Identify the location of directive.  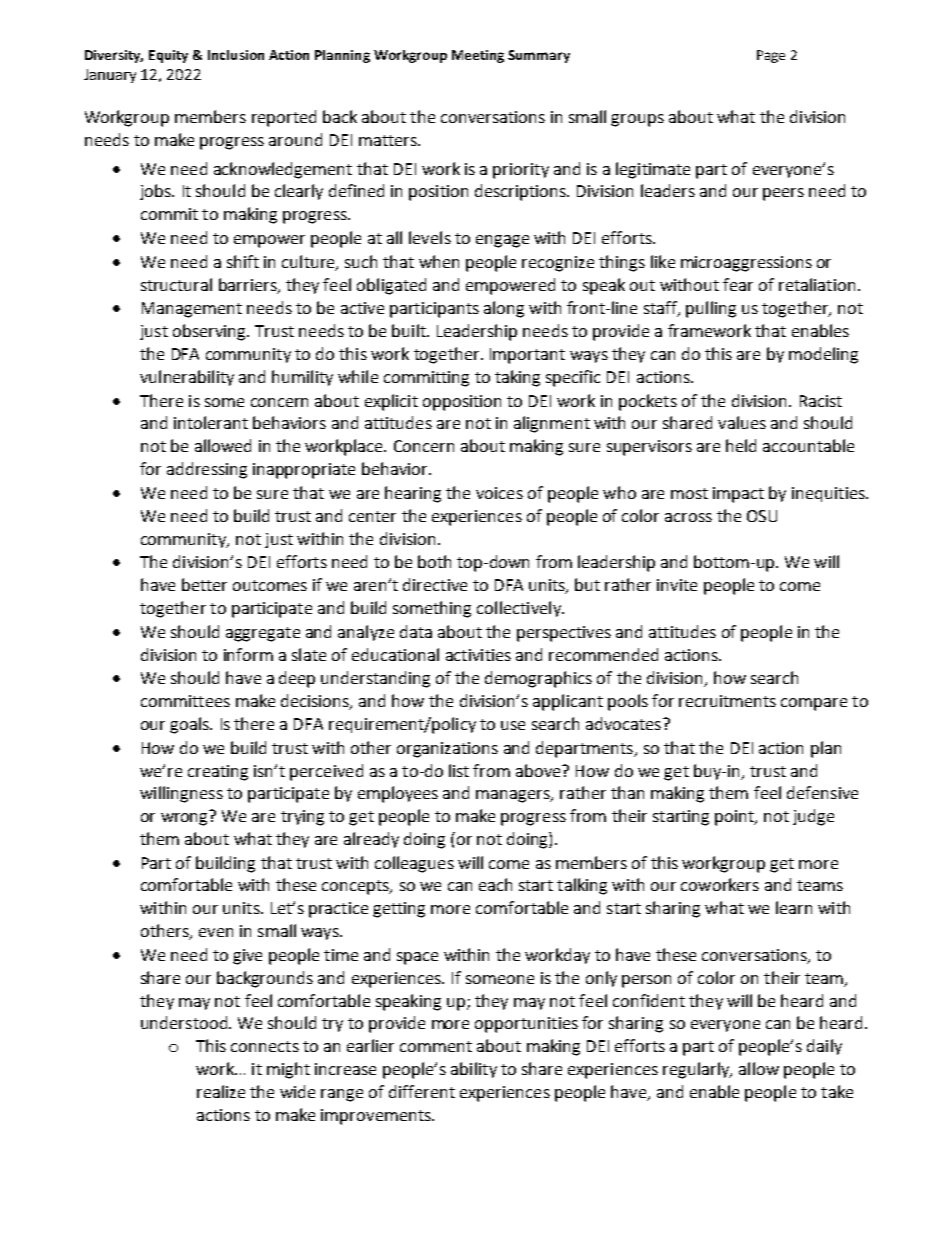
(435, 584).
